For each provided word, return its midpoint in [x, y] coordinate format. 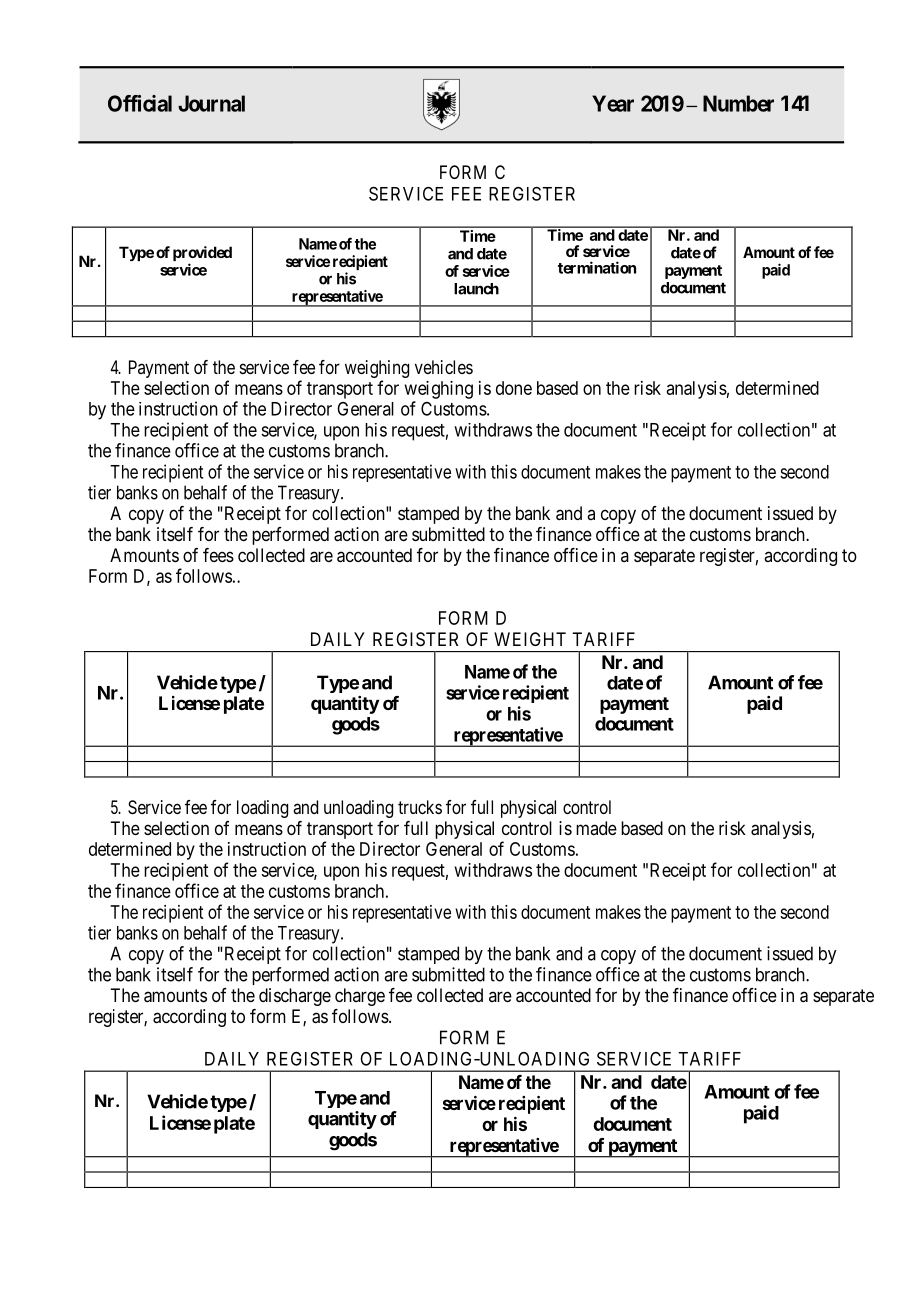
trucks [420, 807]
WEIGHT [530, 639]
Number [738, 103]
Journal [211, 103]
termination [597, 267]
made [596, 828]
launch [476, 289]
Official [140, 103]
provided [202, 255]
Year [613, 103]
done [514, 388]
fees [218, 555]
